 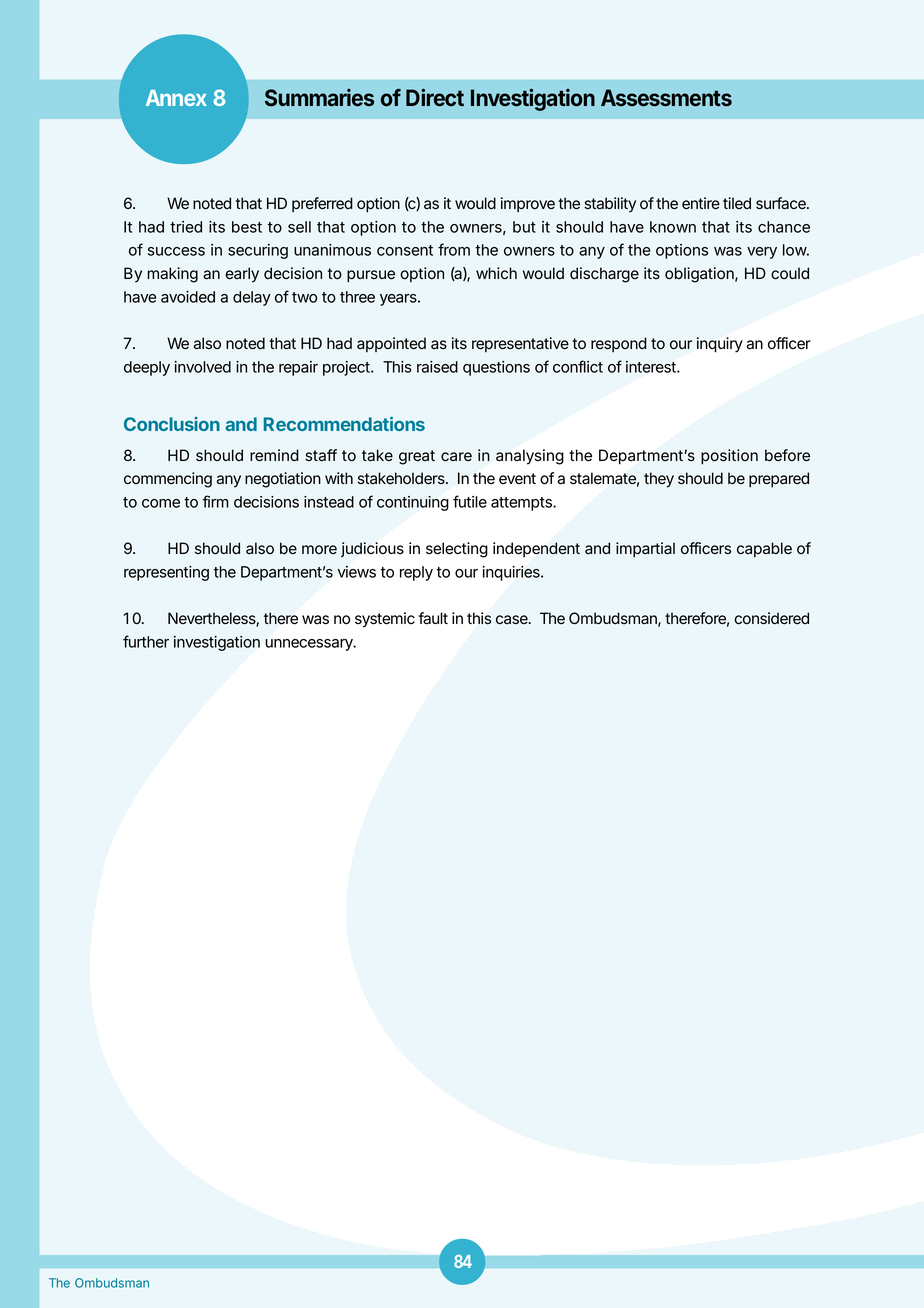 What do you see at coordinates (176, 98) in the screenshot?
I see `Annex` at bounding box center [176, 98].
